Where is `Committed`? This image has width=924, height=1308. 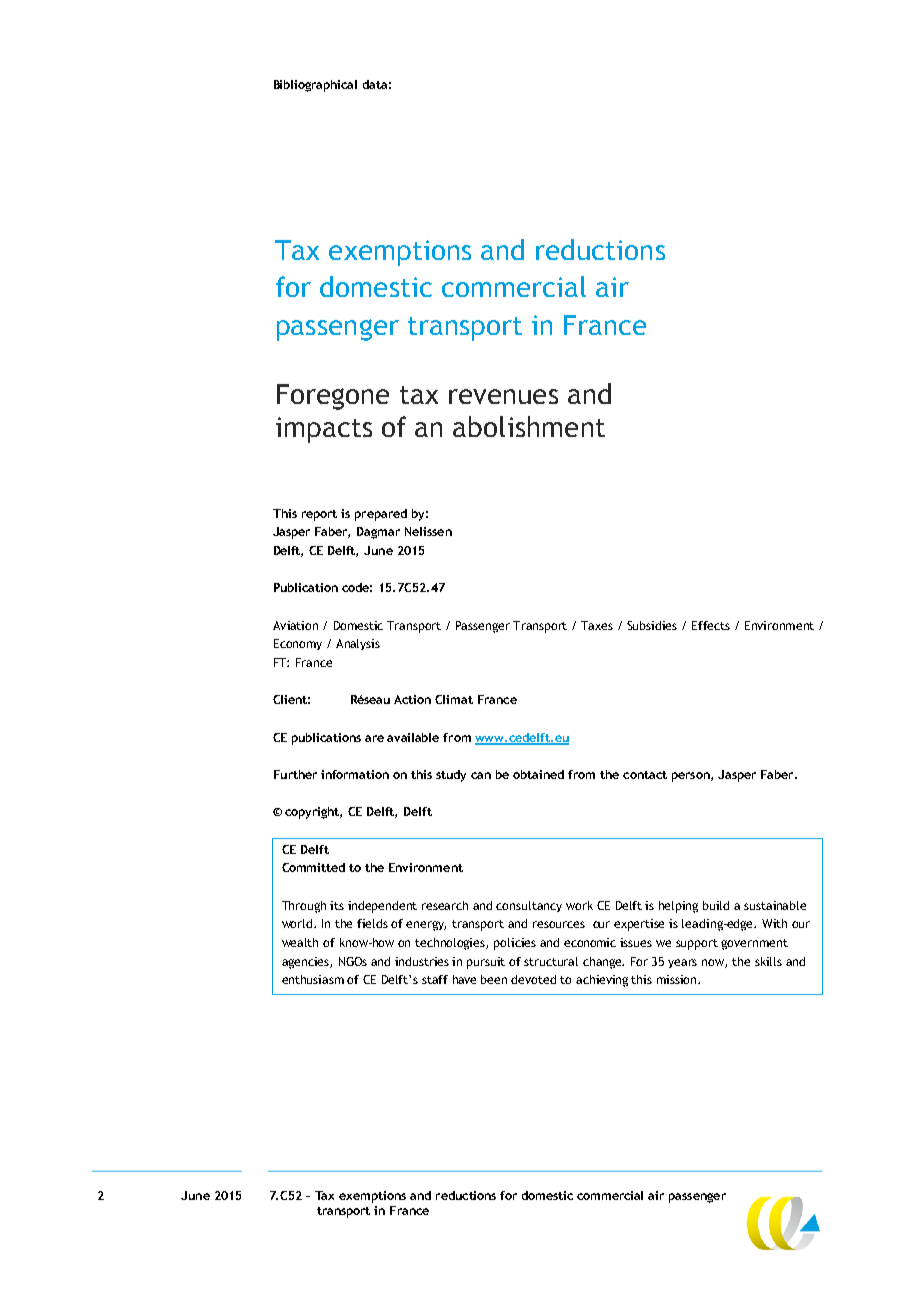 Committed is located at coordinates (313, 867).
